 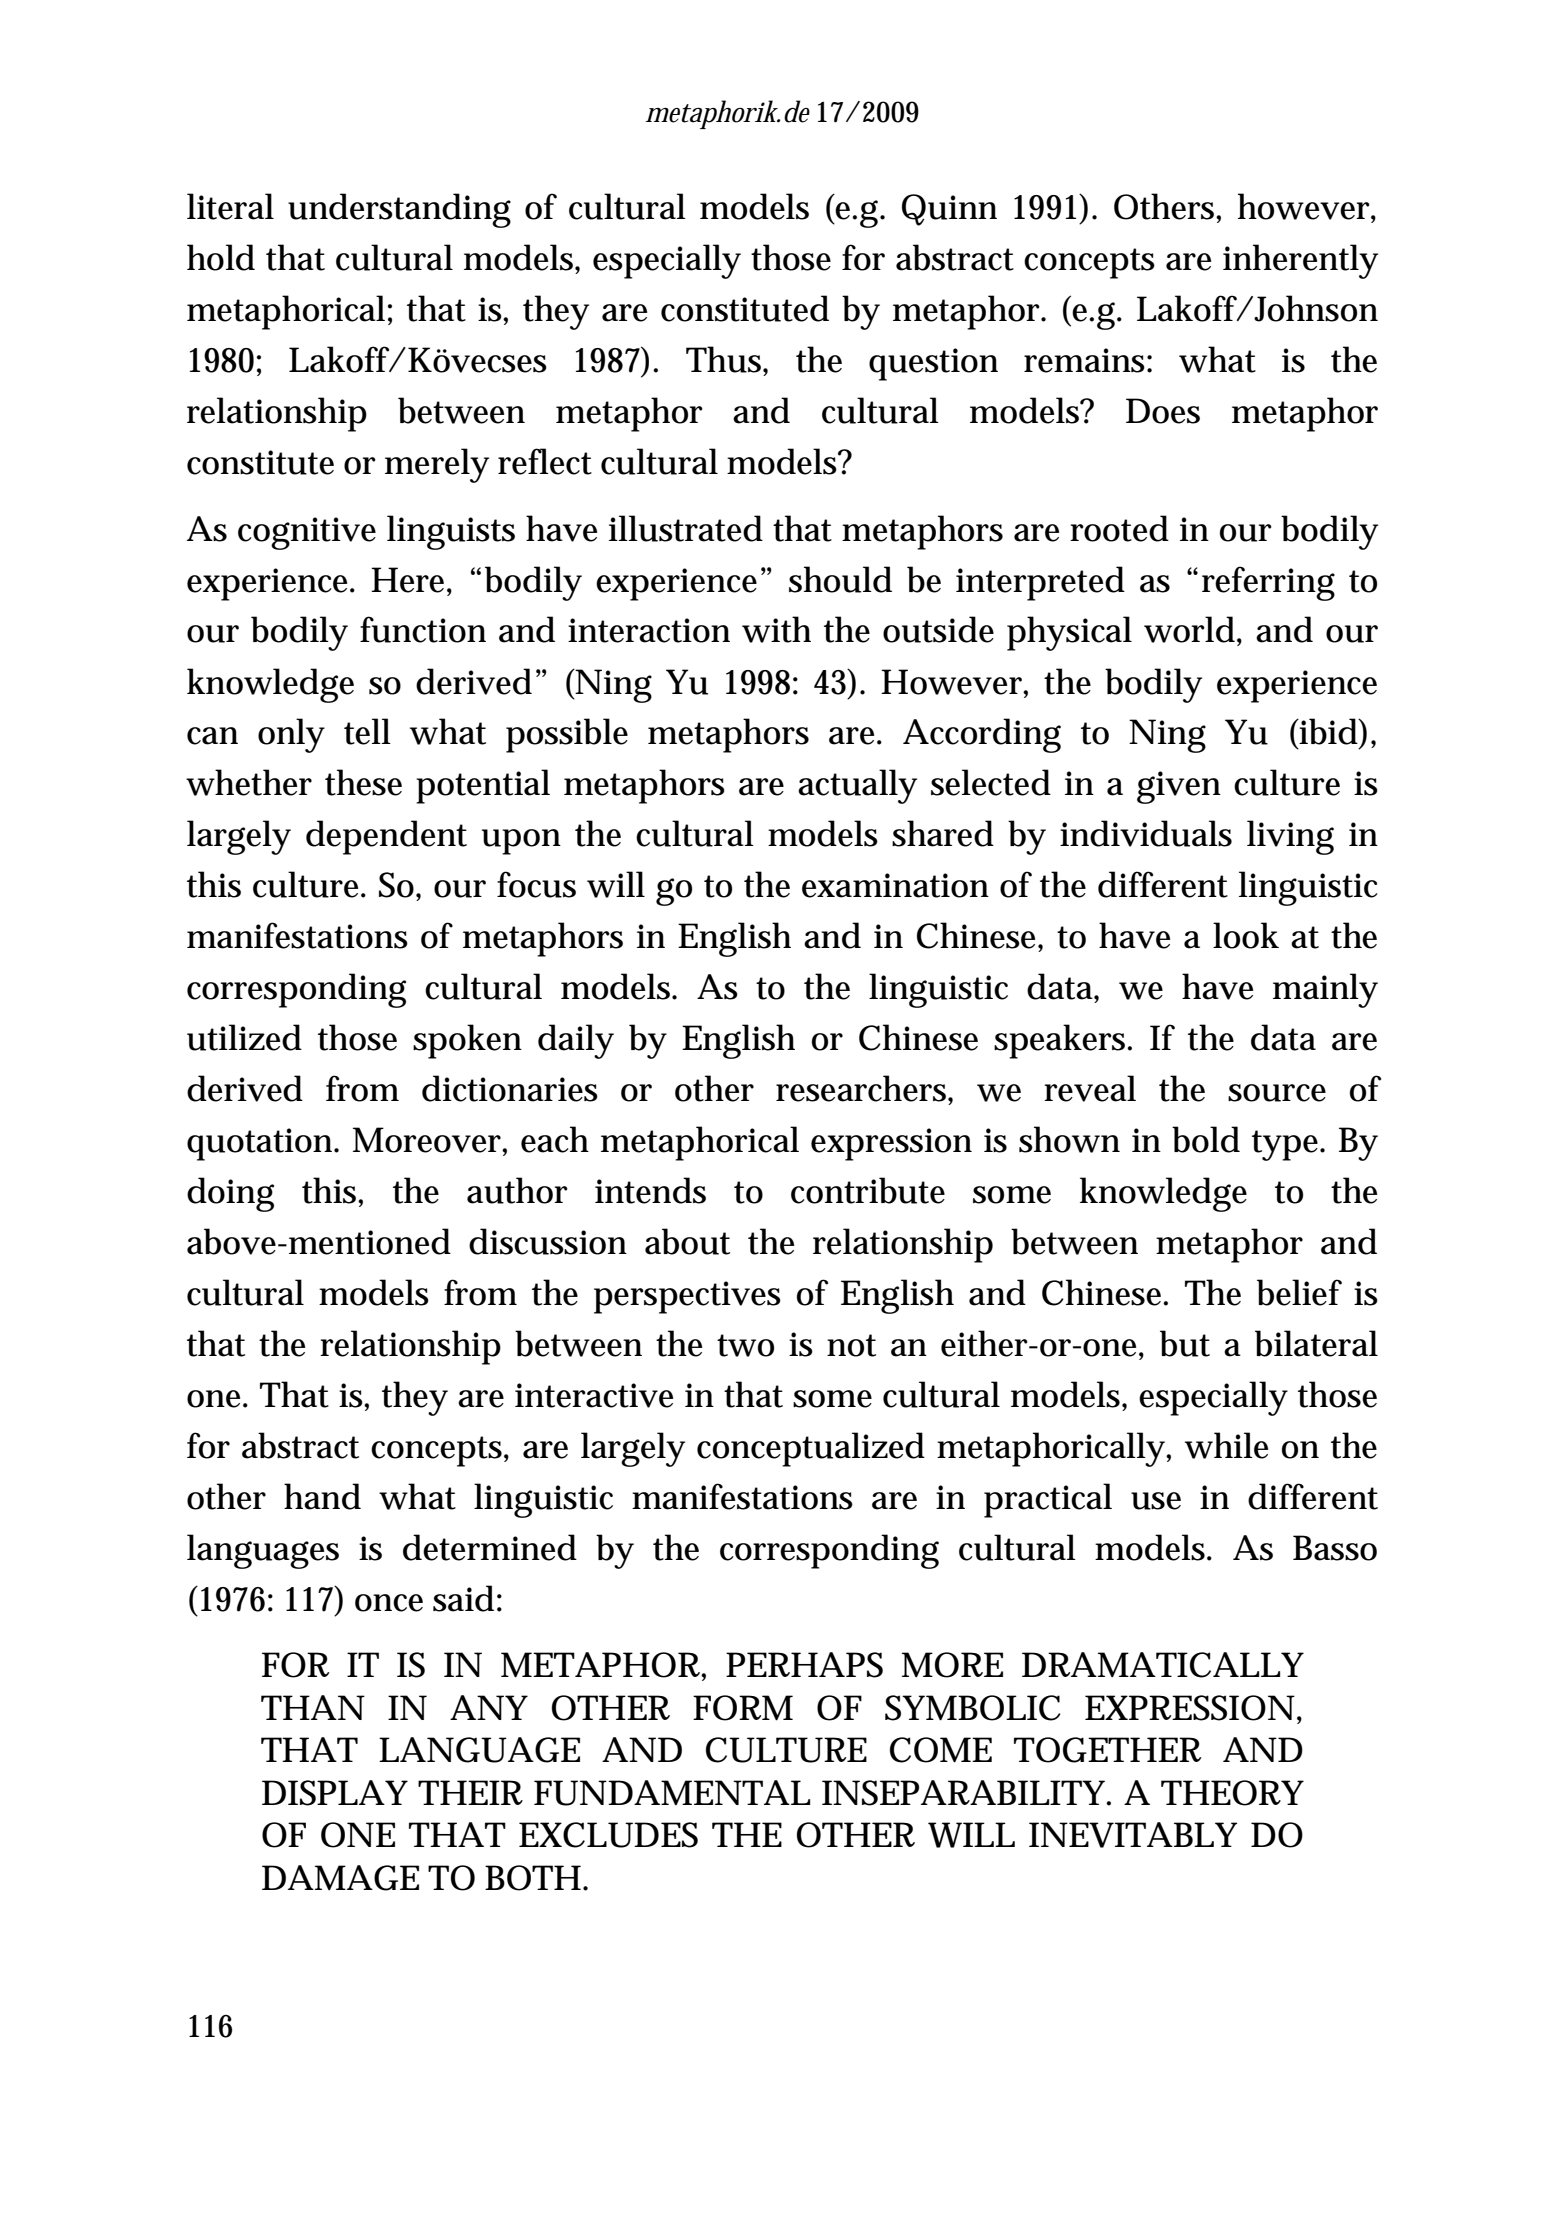 What do you see at coordinates (467, 1041) in the page?
I see `spoken` at bounding box center [467, 1041].
